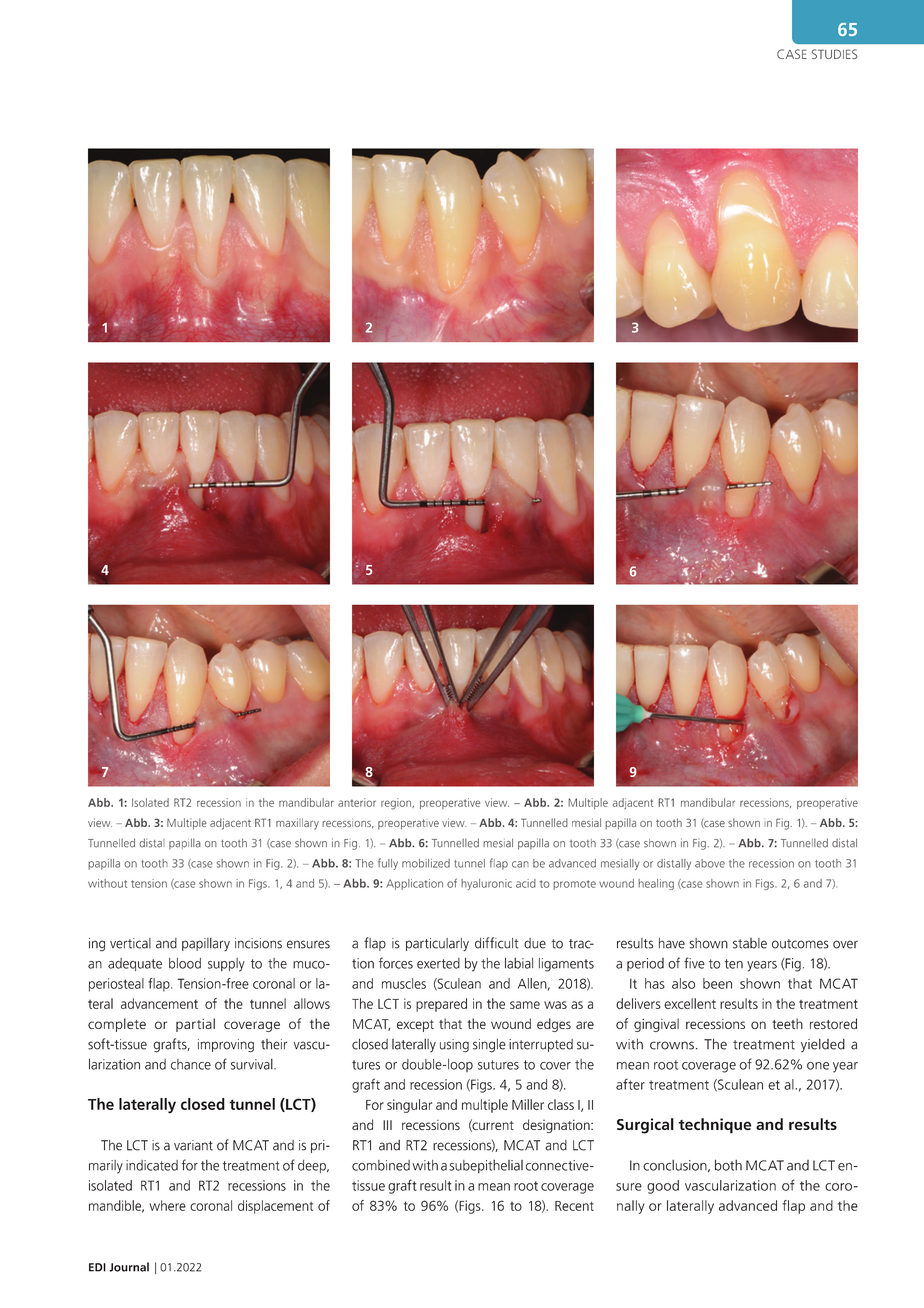 This image has width=924, height=1308. I want to click on where, so click(167, 1205).
